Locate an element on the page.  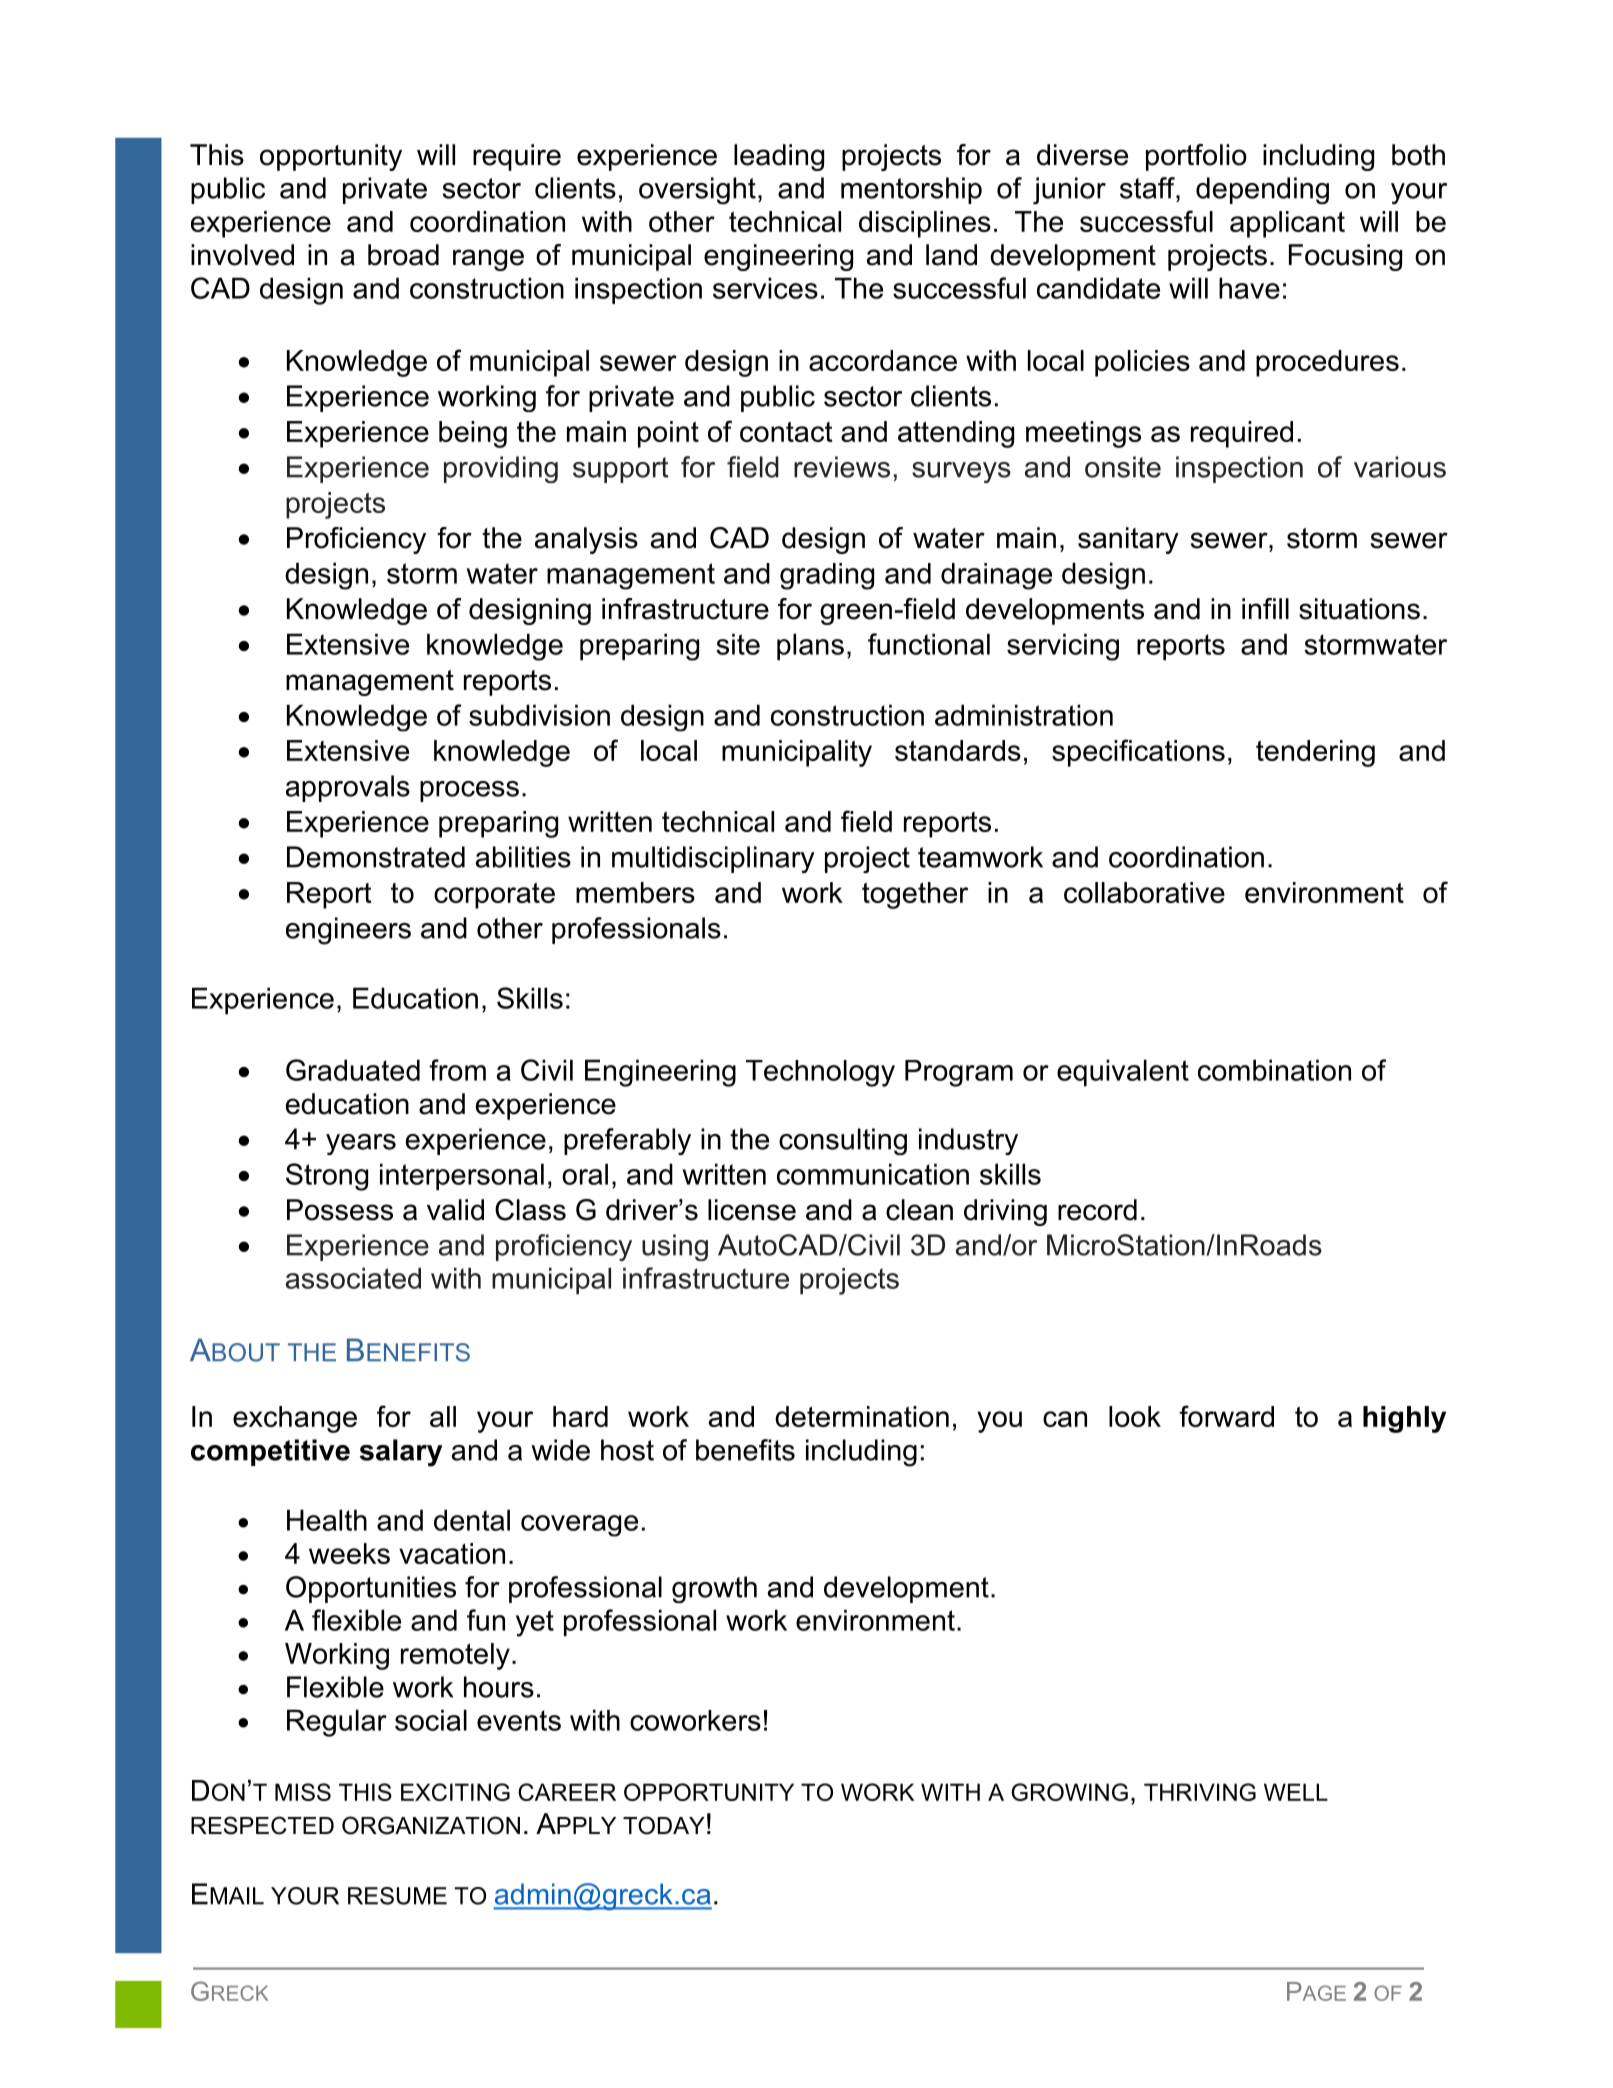
Health is located at coordinates (327, 1520).
